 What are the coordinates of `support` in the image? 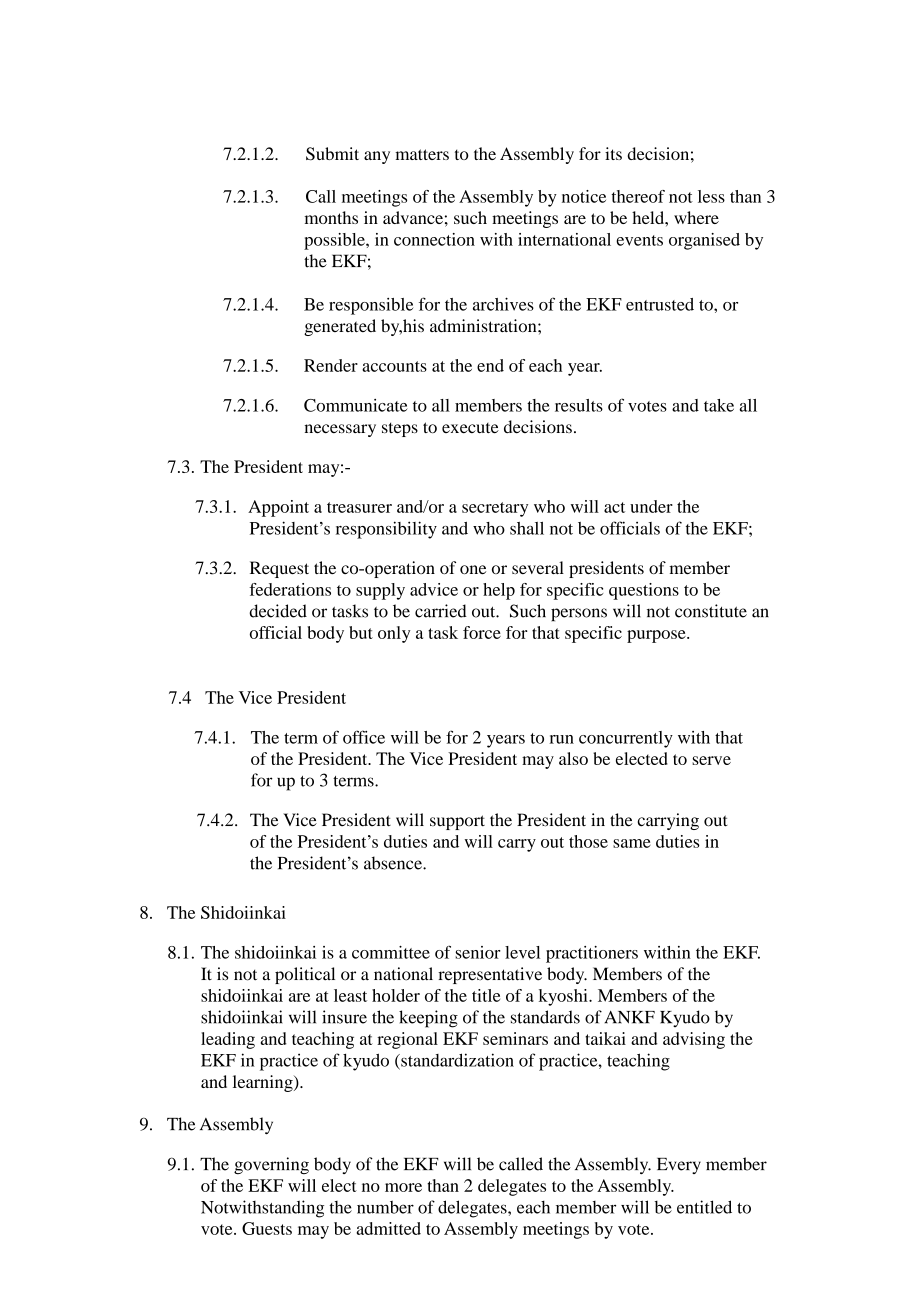 It's located at (457, 822).
